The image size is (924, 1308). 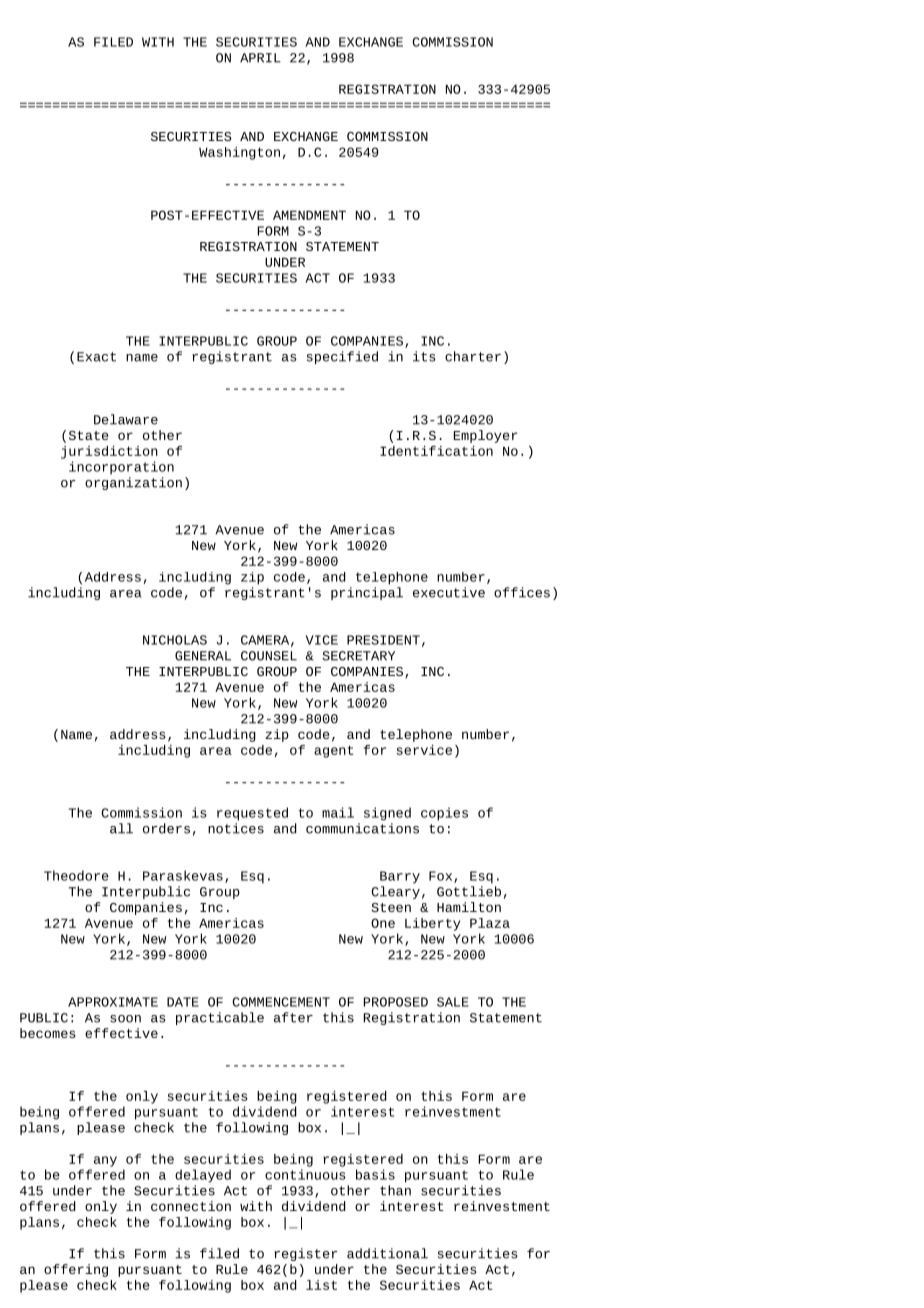 What do you see at coordinates (449, 592) in the screenshot?
I see `executive` at bounding box center [449, 592].
